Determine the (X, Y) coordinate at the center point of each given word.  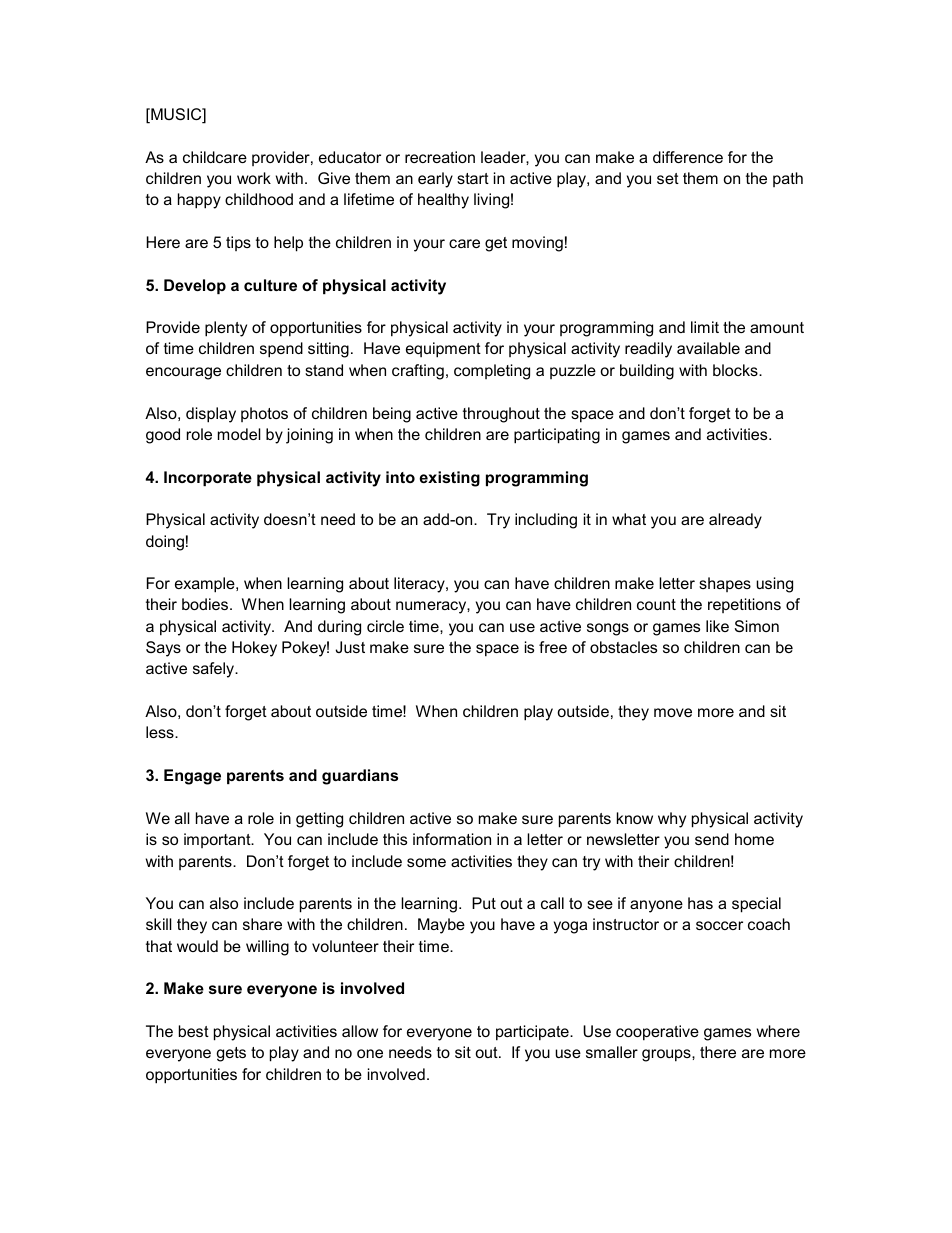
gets (231, 1054)
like (717, 626)
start (473, 178)
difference (688, 157)
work (254, 178)
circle (385, 626)
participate (533, 1033)
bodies (206, 604)
